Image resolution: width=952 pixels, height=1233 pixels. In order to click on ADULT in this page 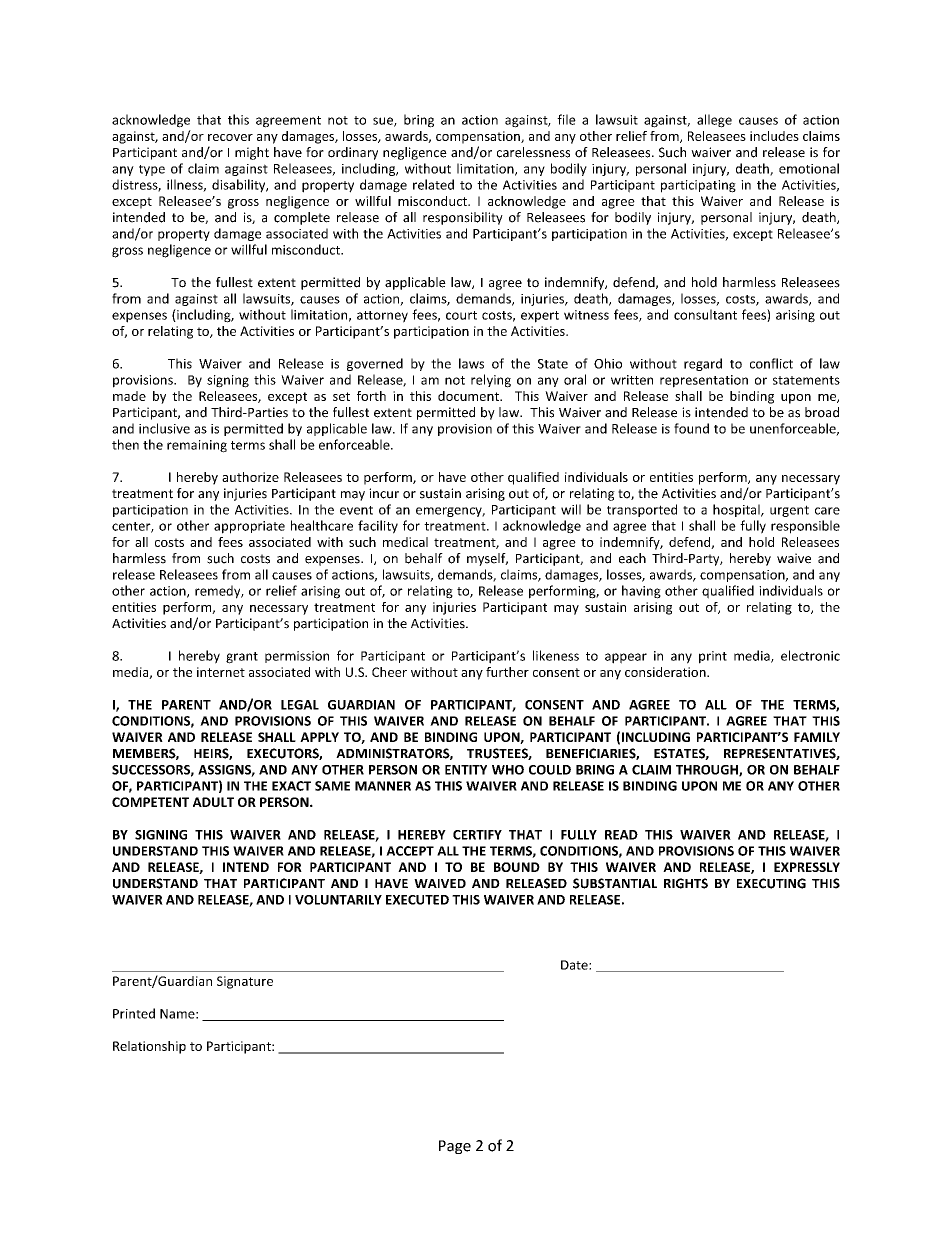, I will do `click(213, 802)`.
